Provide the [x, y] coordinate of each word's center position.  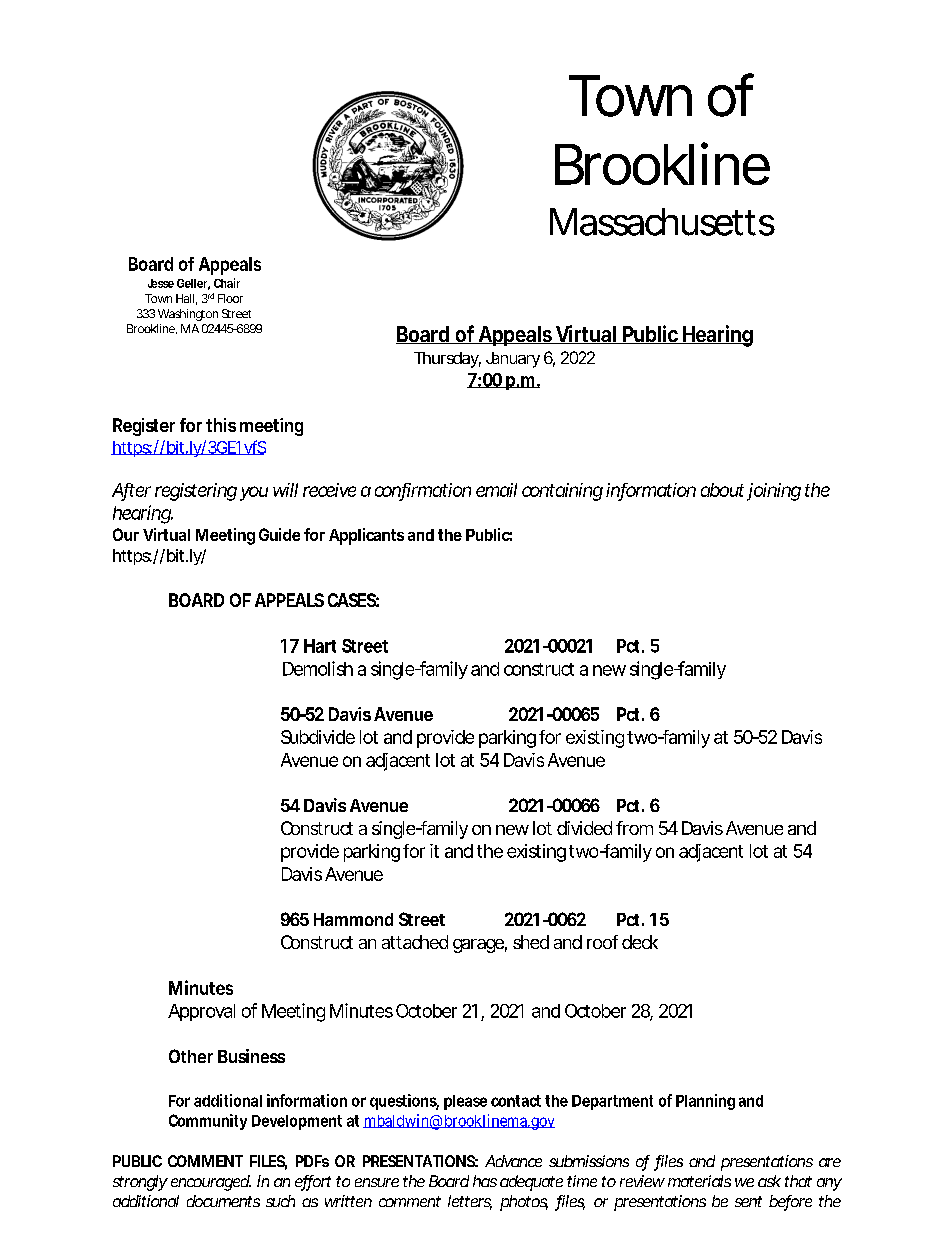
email [496, 490]
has [485, 1181]
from [634, 828]
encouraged [211, 1183]
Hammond [353, 919]
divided [584, 828]
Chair [227, 283]
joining [774, 492]
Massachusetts [662, 222]
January [513, 360]
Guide [279, 534]
